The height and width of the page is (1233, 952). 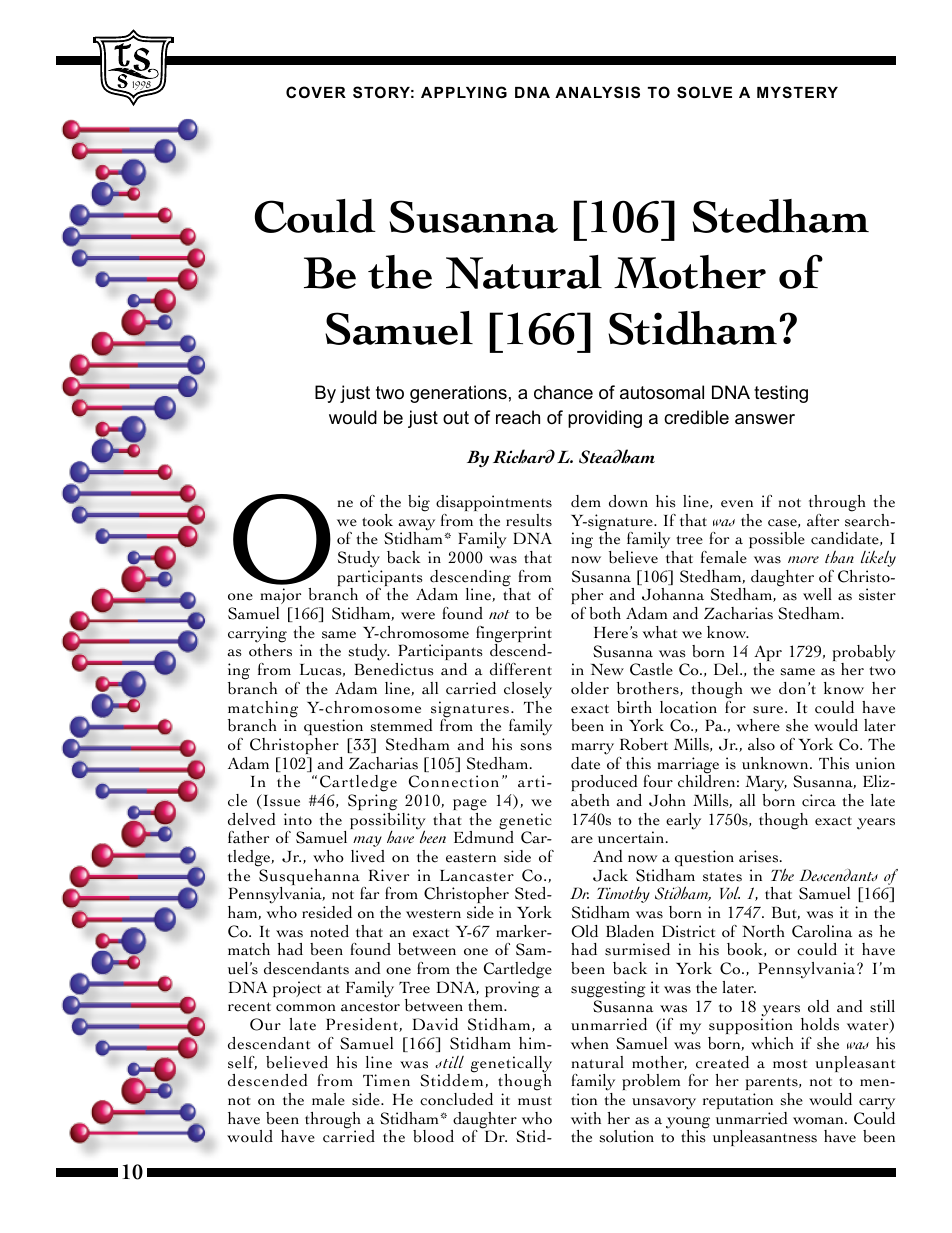 What do you see at coordinates (563, 392) in the page?
I see `chance` at bounding box center [563, 392].
